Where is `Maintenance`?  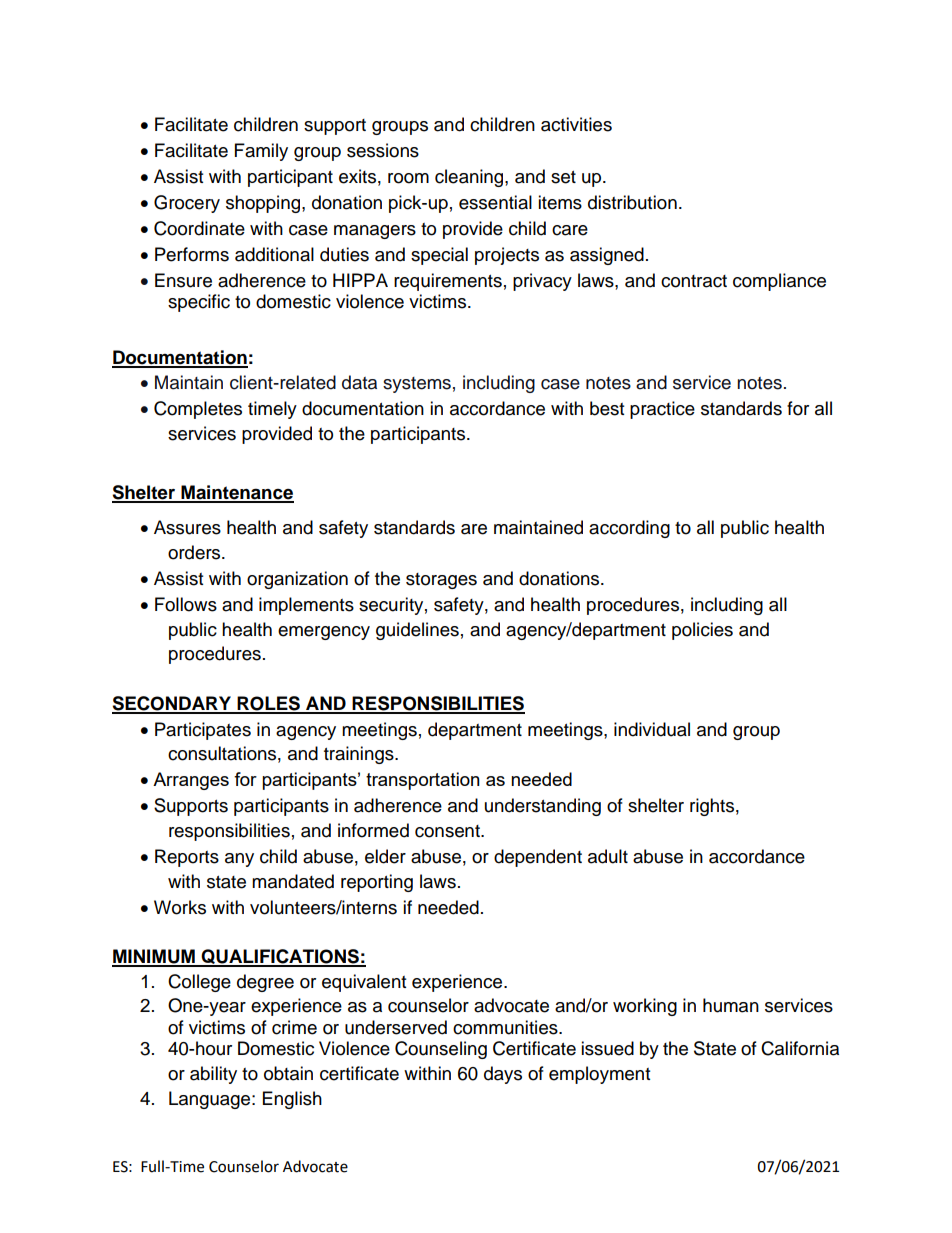 Maintenance is located at coordinates (236, 493).
